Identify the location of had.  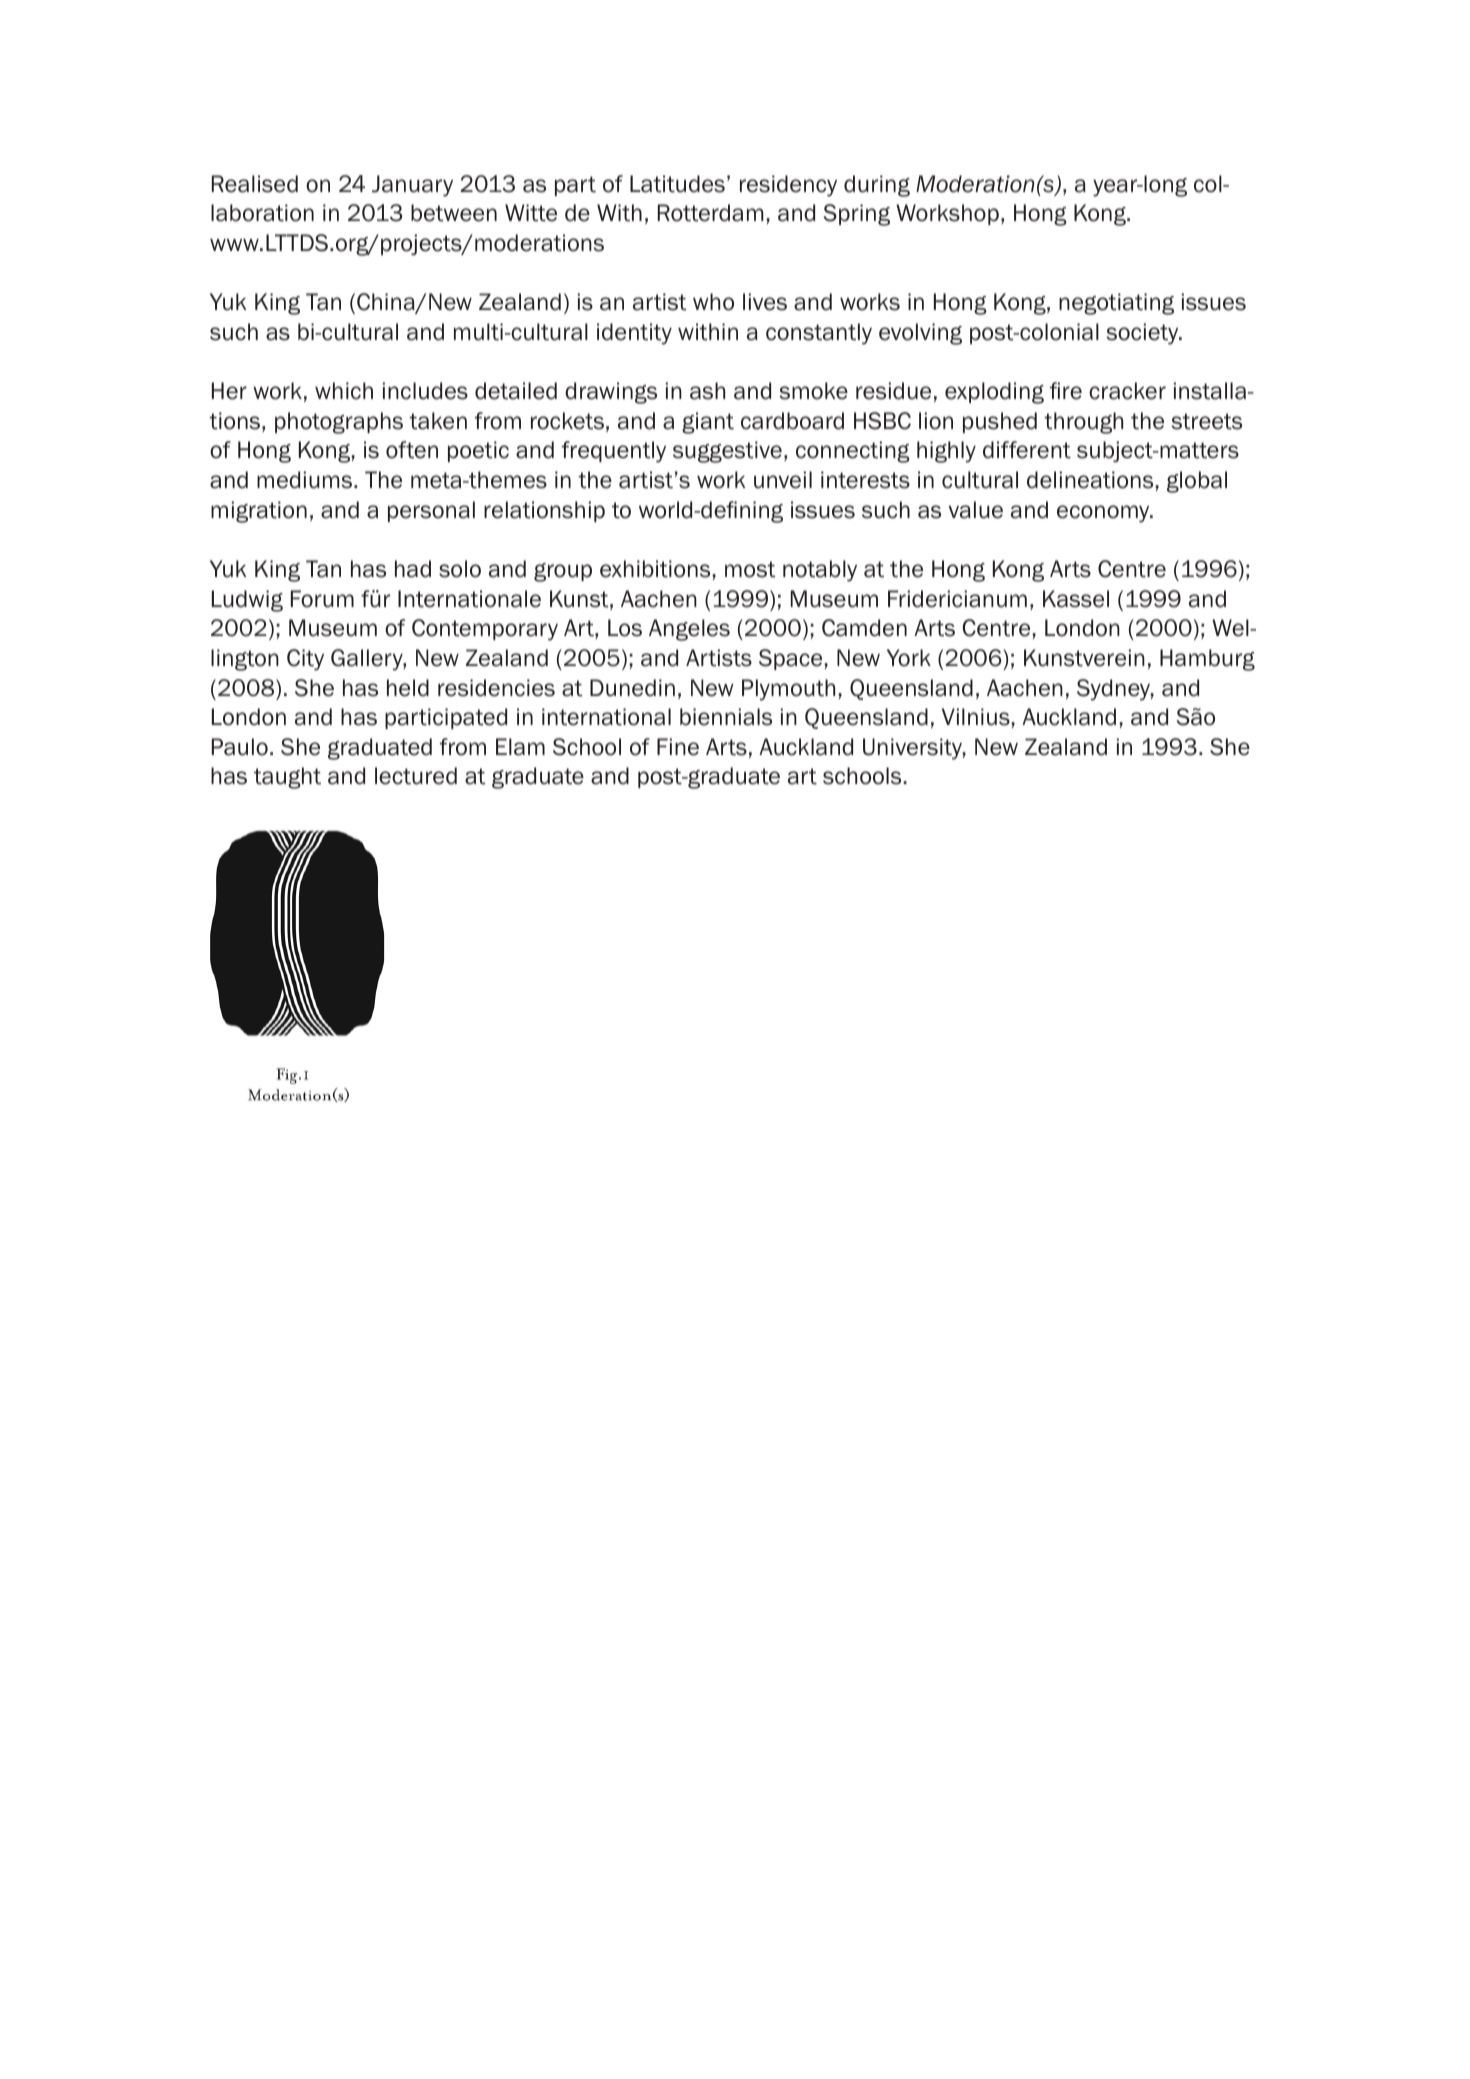
(413, 569).
